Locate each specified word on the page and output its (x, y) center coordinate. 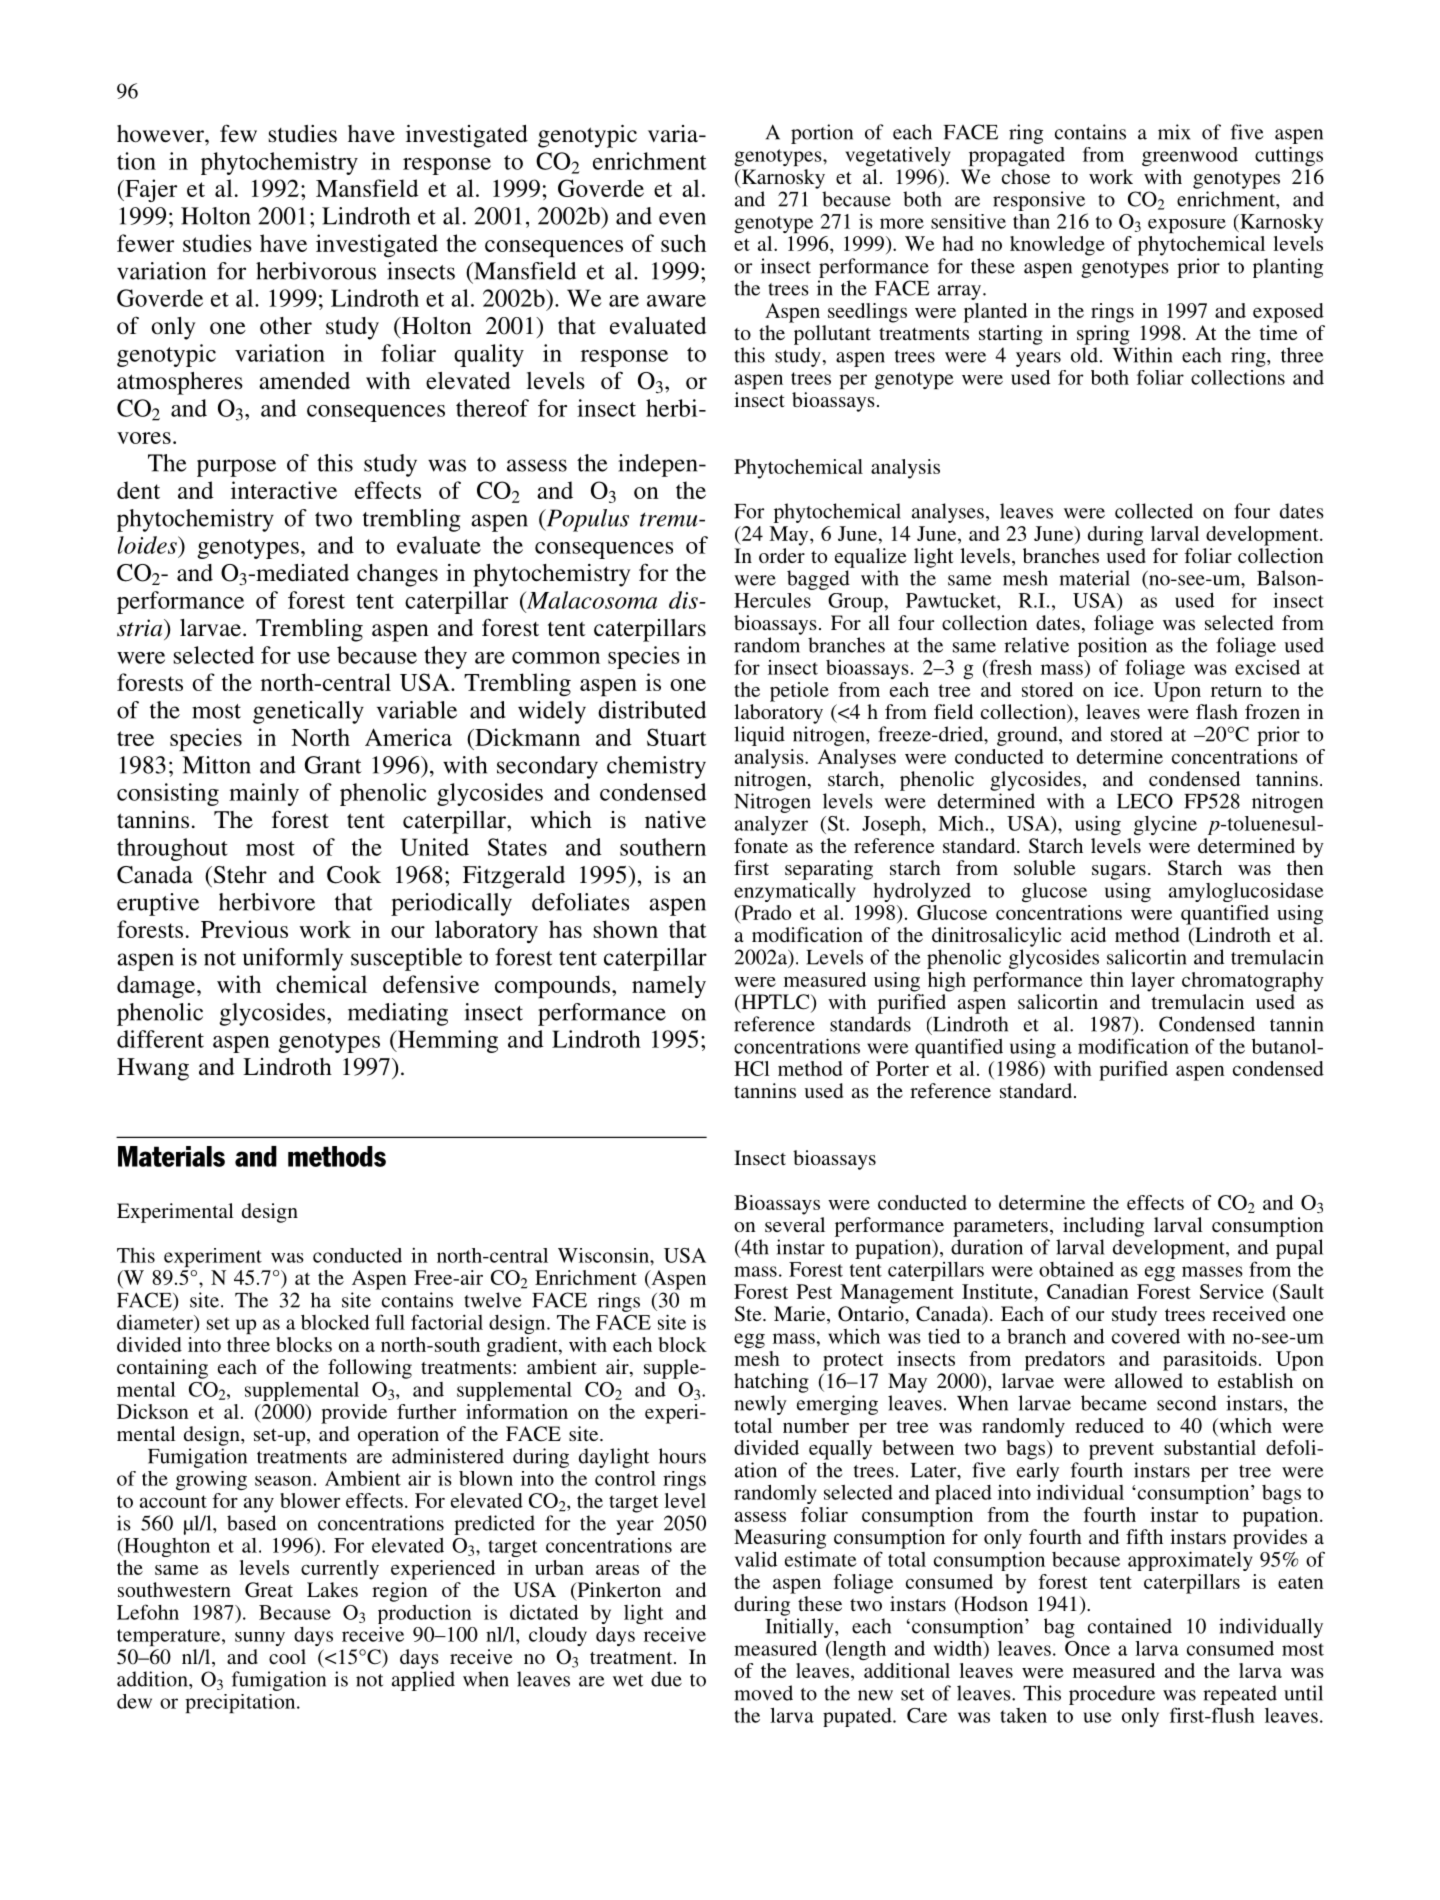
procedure (1112, 1695)
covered (1146, 1336)
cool (287, 1656)
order (782, 555)
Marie (801, 1315)
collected (1154, 511)
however (161, 134)
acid (1088, 934)
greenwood (1190, 156)
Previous (244, 929)
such (683, 243)
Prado (765, 912)
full (390, 1322)
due (666, 1679)
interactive (284, 490)
